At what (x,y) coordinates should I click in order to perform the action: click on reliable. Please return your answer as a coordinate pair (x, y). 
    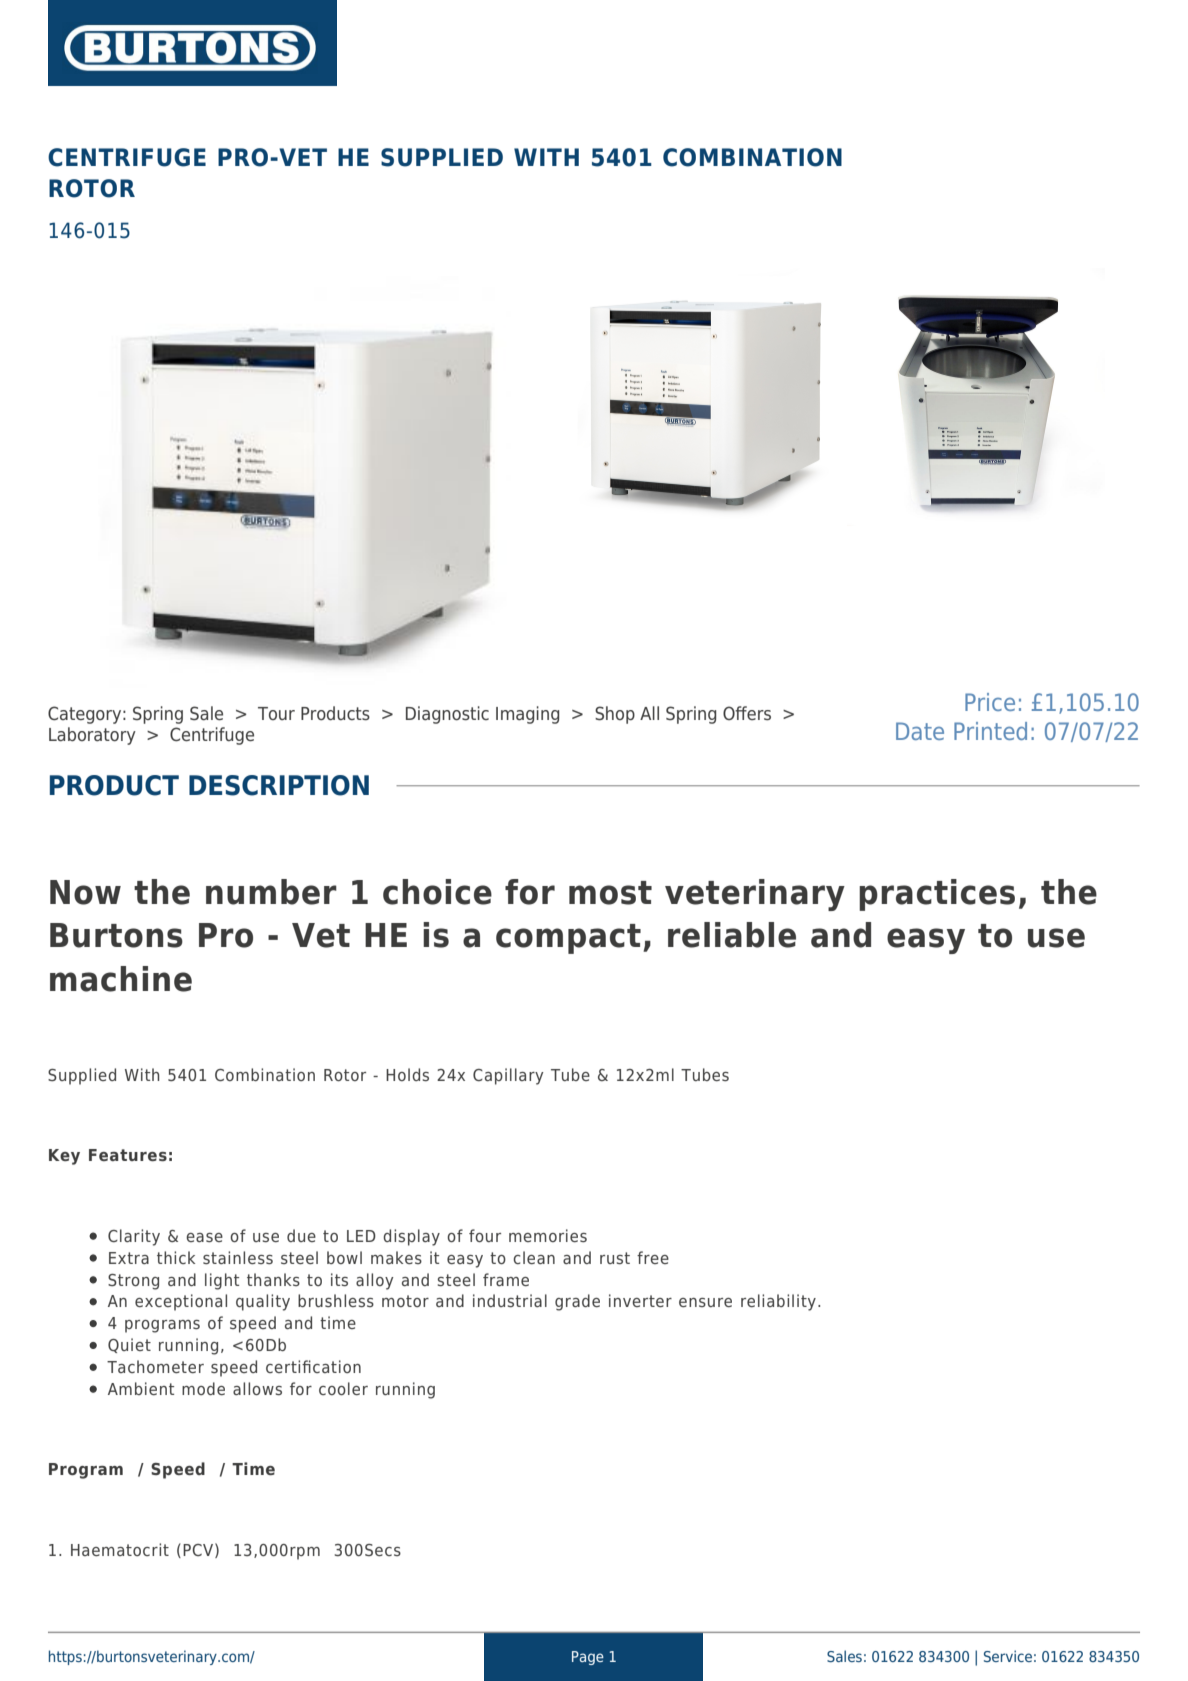
    Looking at the image, I should click on (732, 935).
